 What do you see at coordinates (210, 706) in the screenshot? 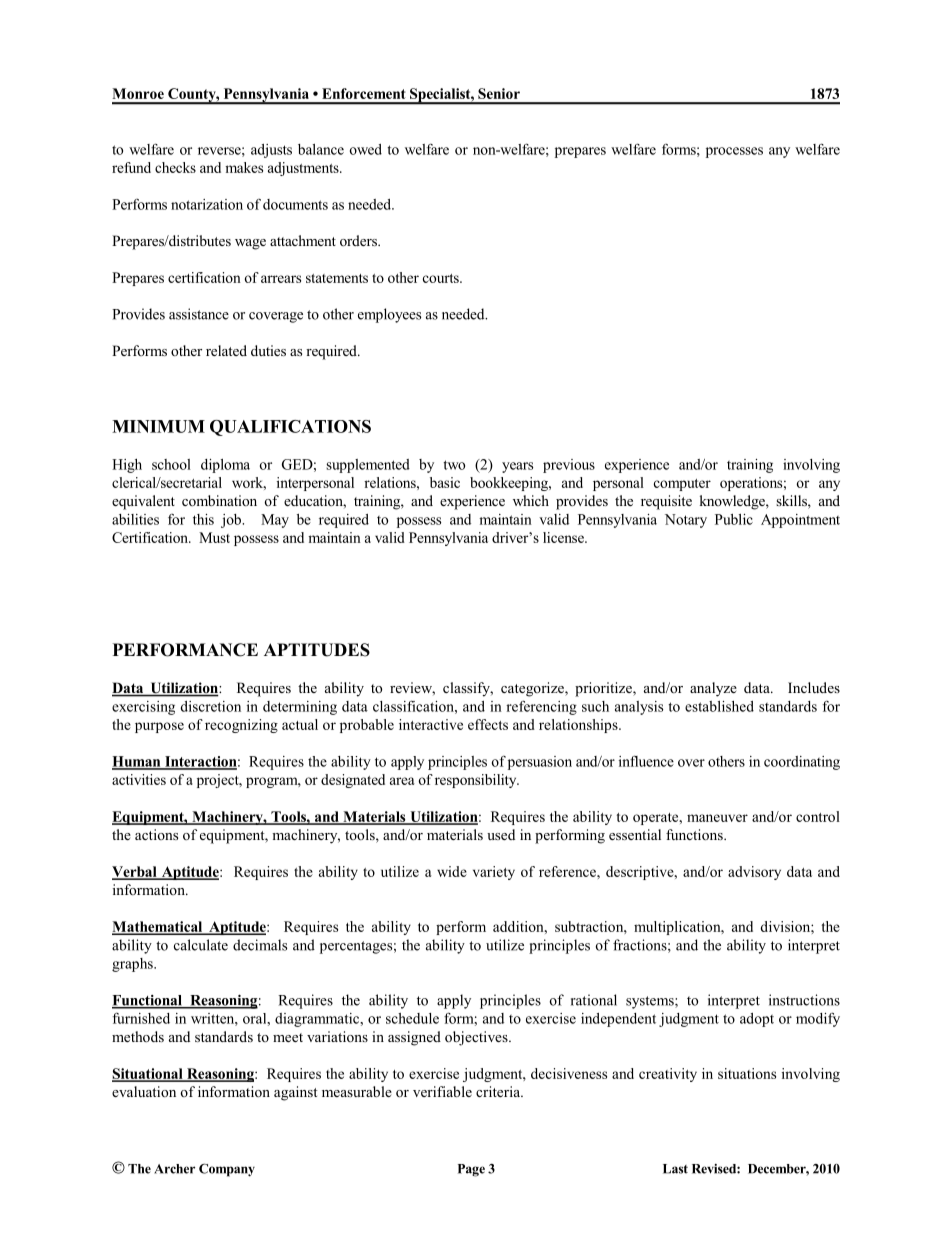
I see `discretion` at bounding box center [210, 706].
